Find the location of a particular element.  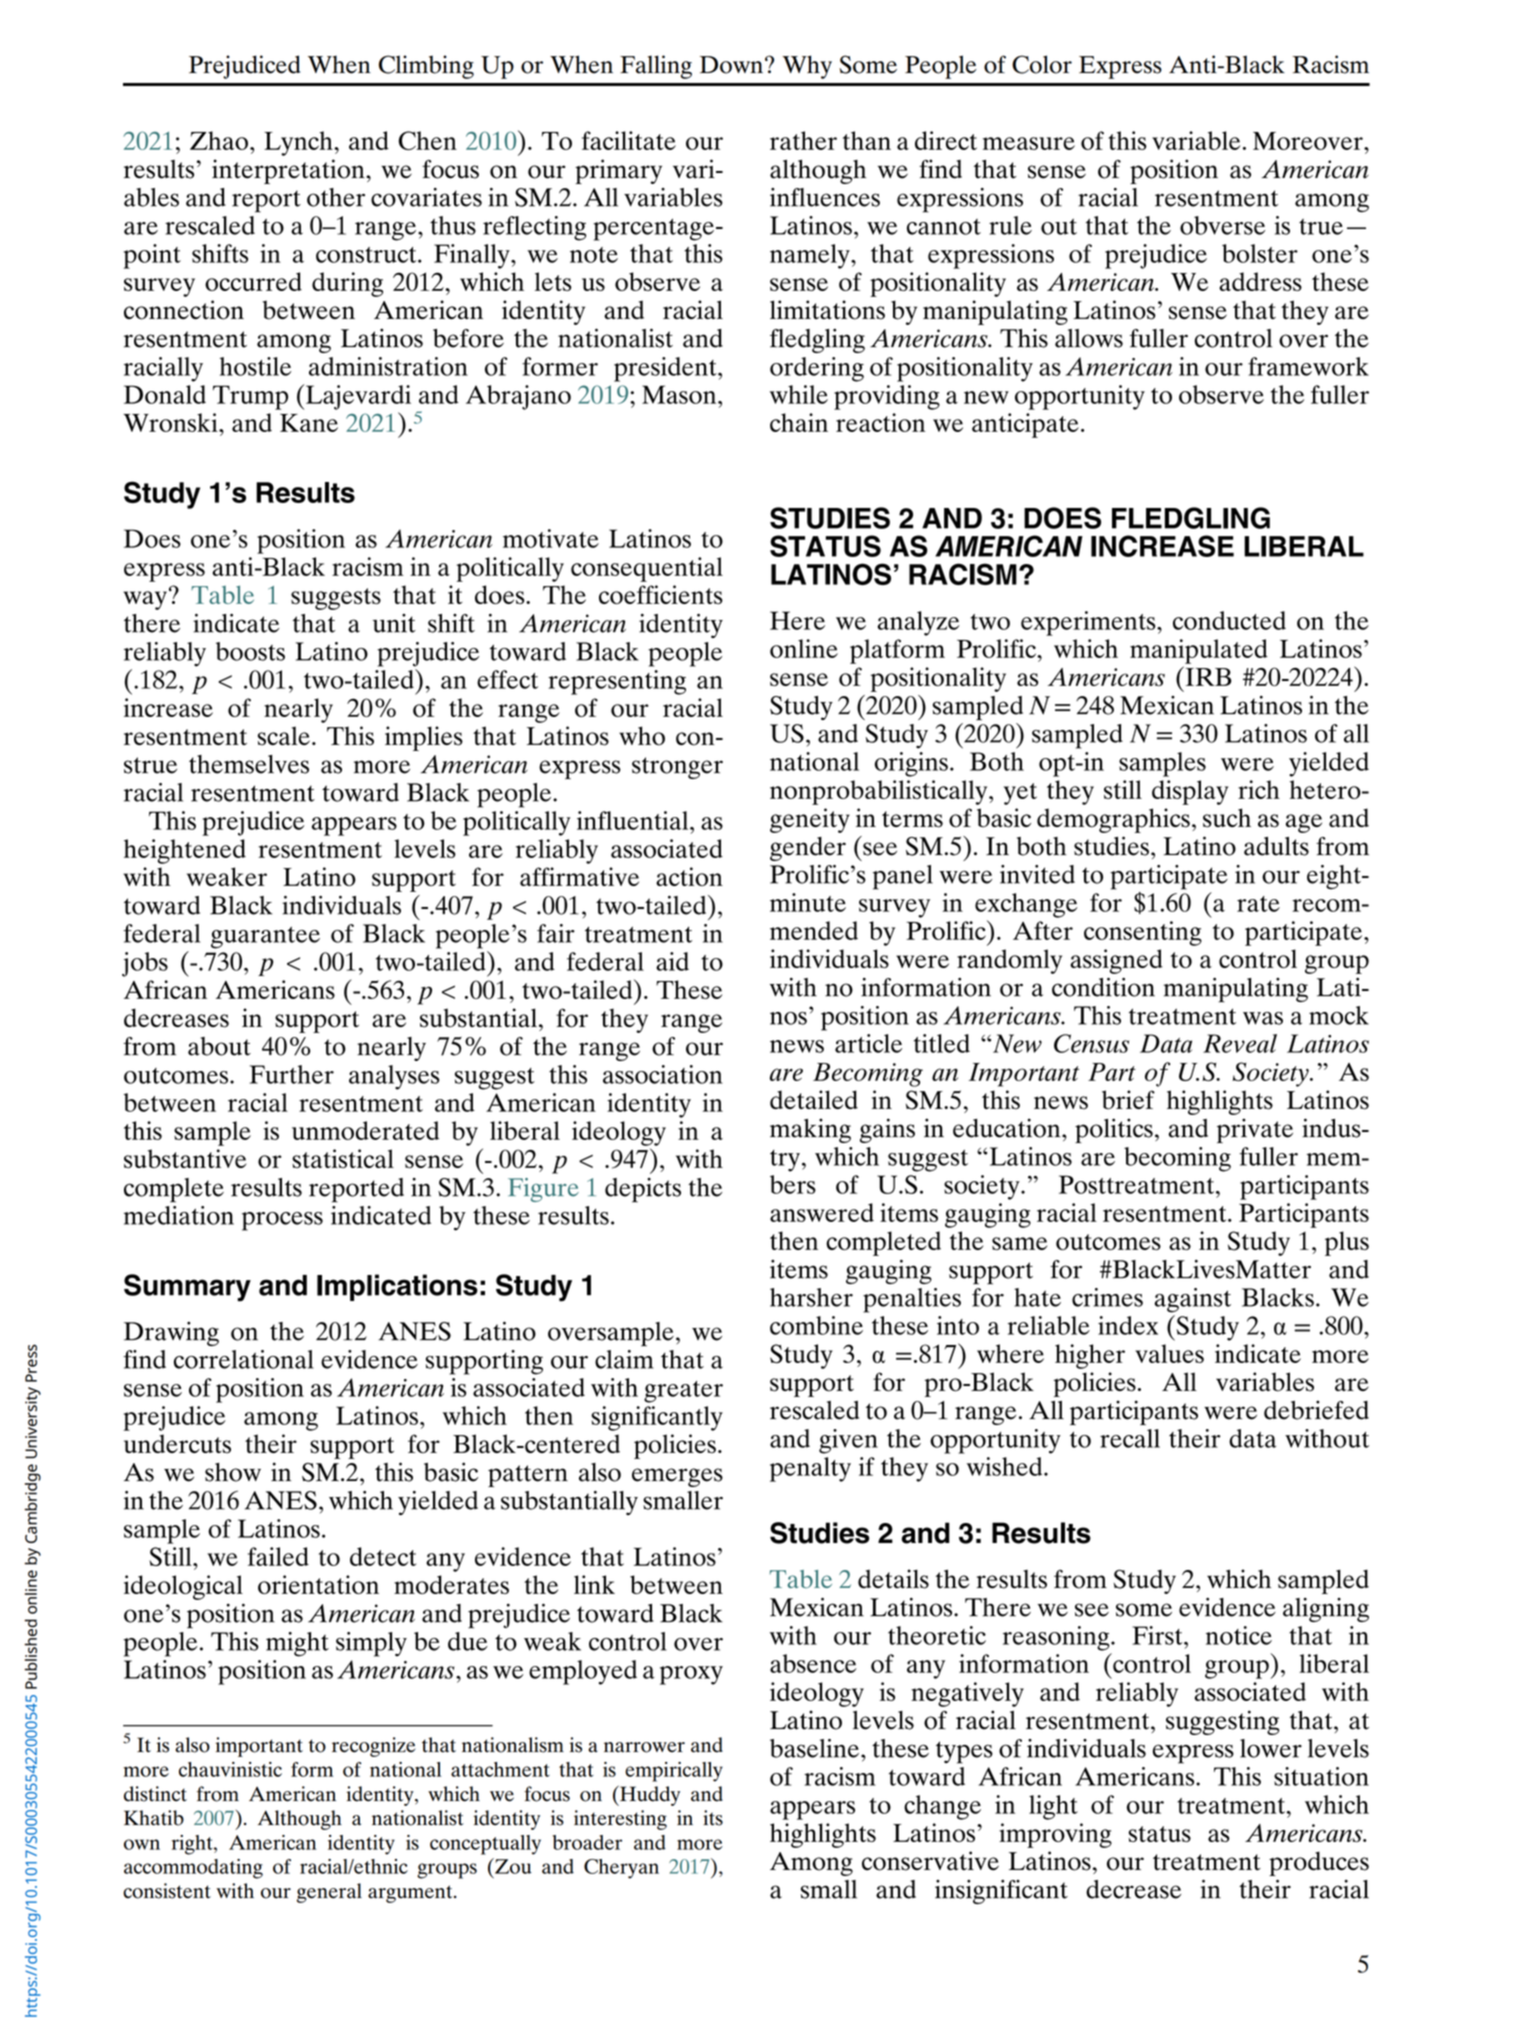

produces is located at coordinates (1319, 1863).
